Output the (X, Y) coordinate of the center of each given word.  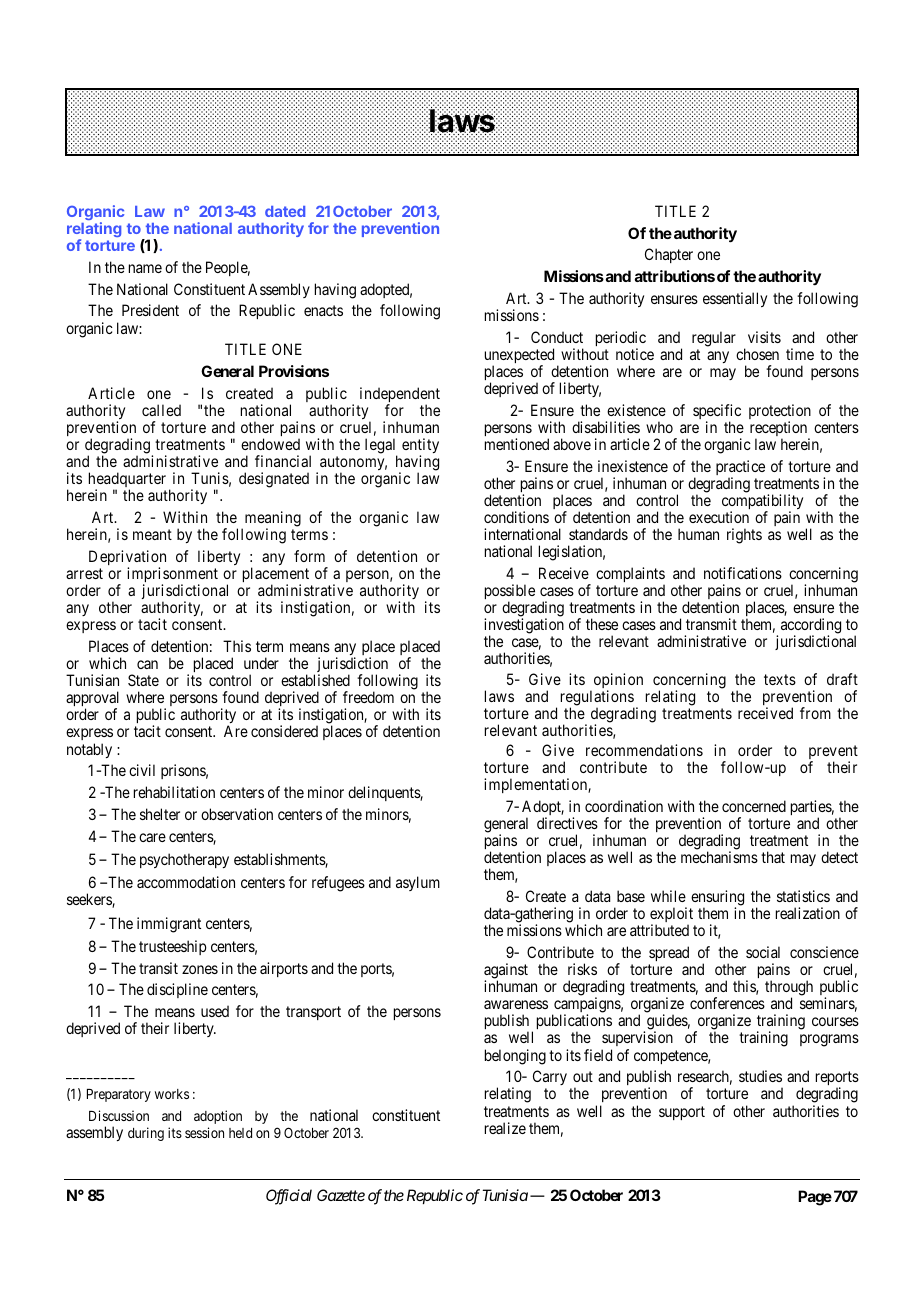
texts (780, 679)
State (143, 680)
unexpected (519, 357)
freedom (368, 697)
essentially (735, 299)
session (204, 1132)
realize (505, 1128)
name (145, 268)
